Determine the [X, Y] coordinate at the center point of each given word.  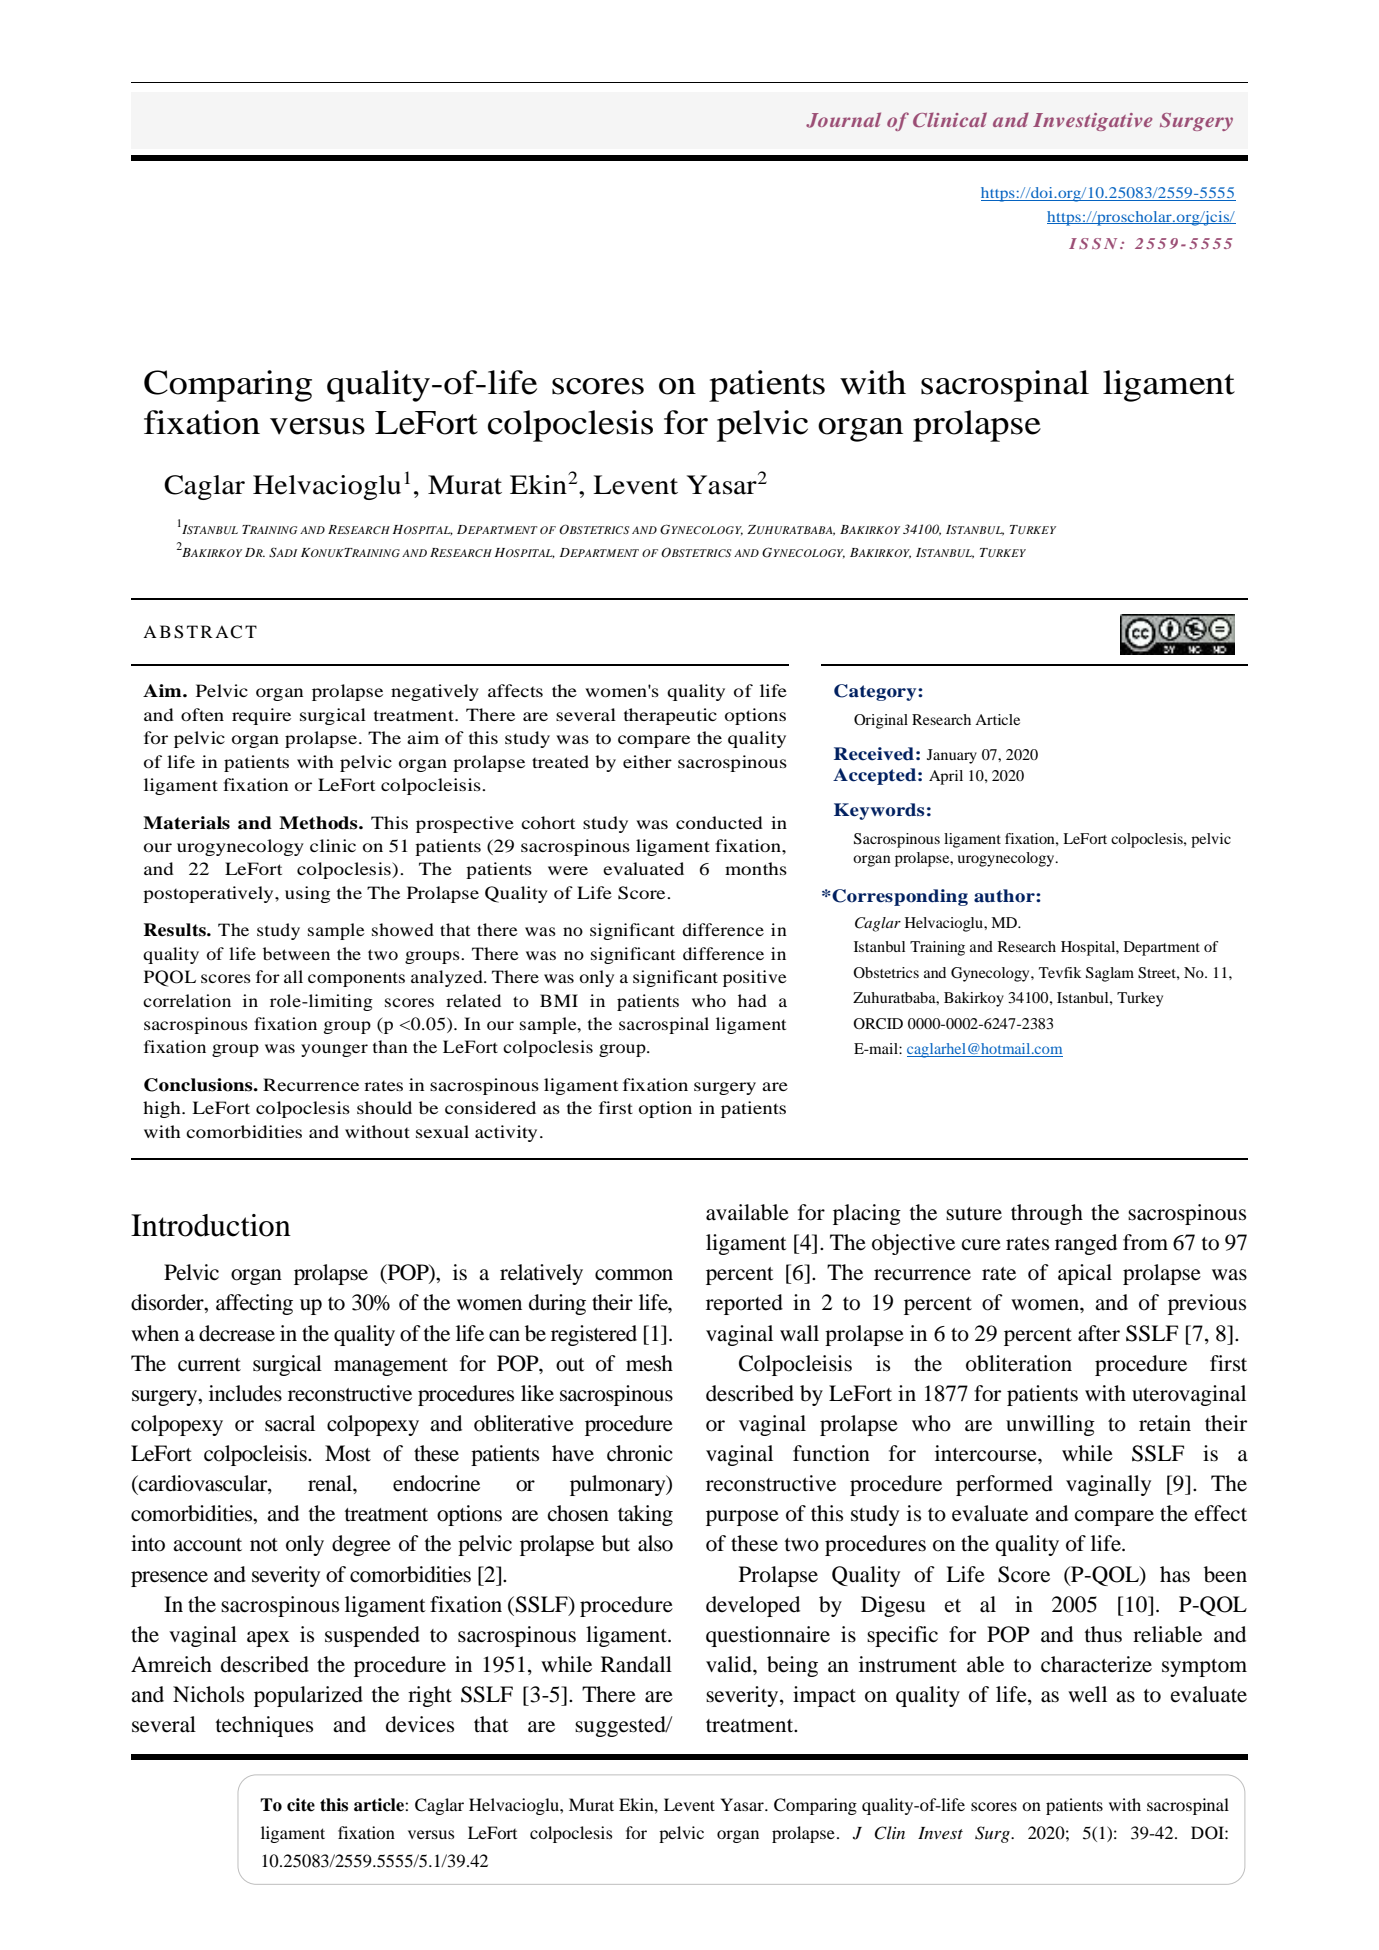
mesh [649, 1363]
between [296, 953]
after [1099, 1333]
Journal [843, 120]
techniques [264, 1726]
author [1005, 896]
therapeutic [670, 716]
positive [755, 978]
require [261, 716]
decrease [237, 1333]
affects [515, 690]
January [952, 756]
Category [876, 692]
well [1087, 1694]
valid [730, 1664]
